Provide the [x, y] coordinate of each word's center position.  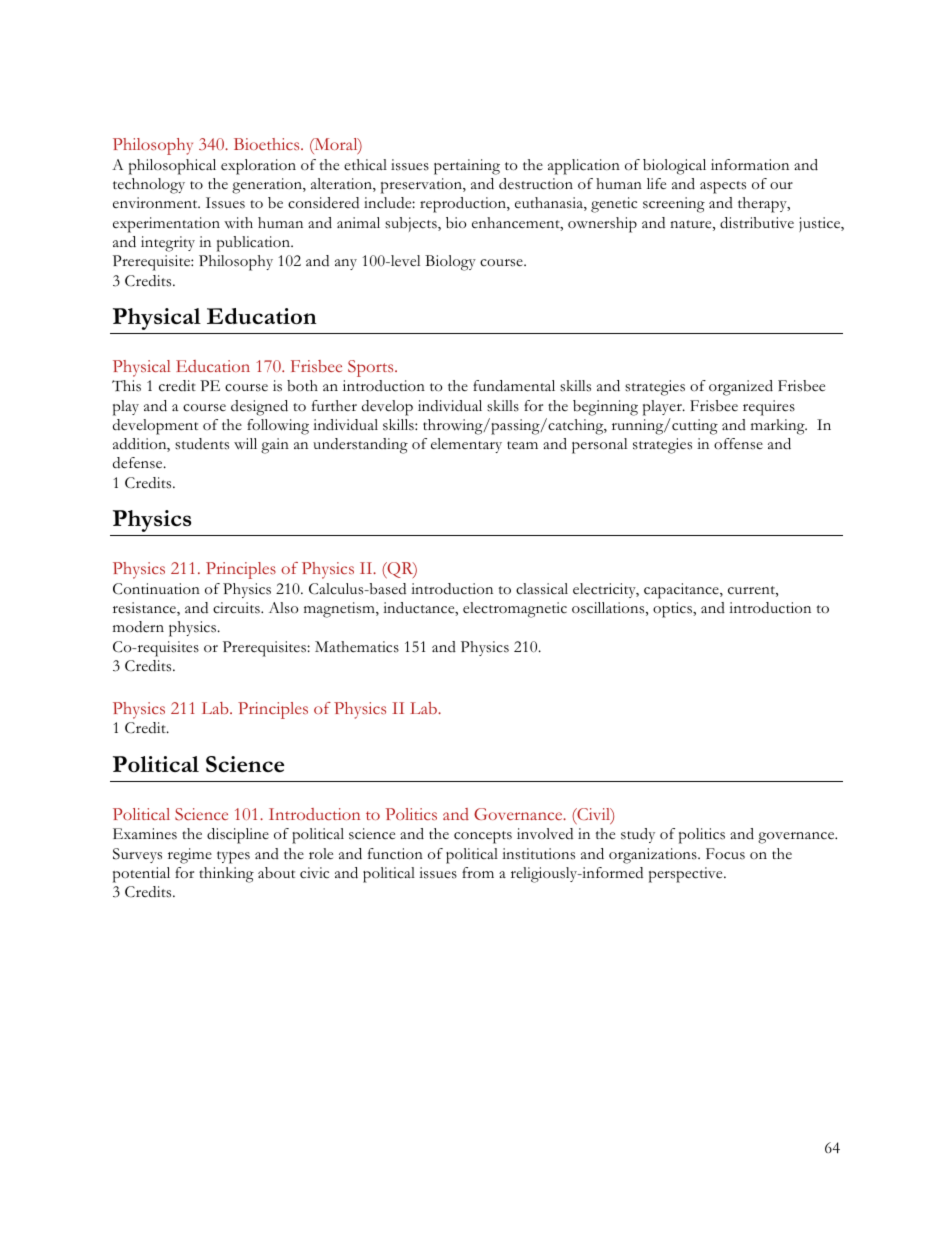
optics [673, 610]
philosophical [172, 167]
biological [674, 167]
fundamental [514, 386]
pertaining [467, 167]
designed [259, 408]
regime [190, 856]
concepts [483, 837]
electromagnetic [515, 610]
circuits [237, 608]
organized [741, 388]
